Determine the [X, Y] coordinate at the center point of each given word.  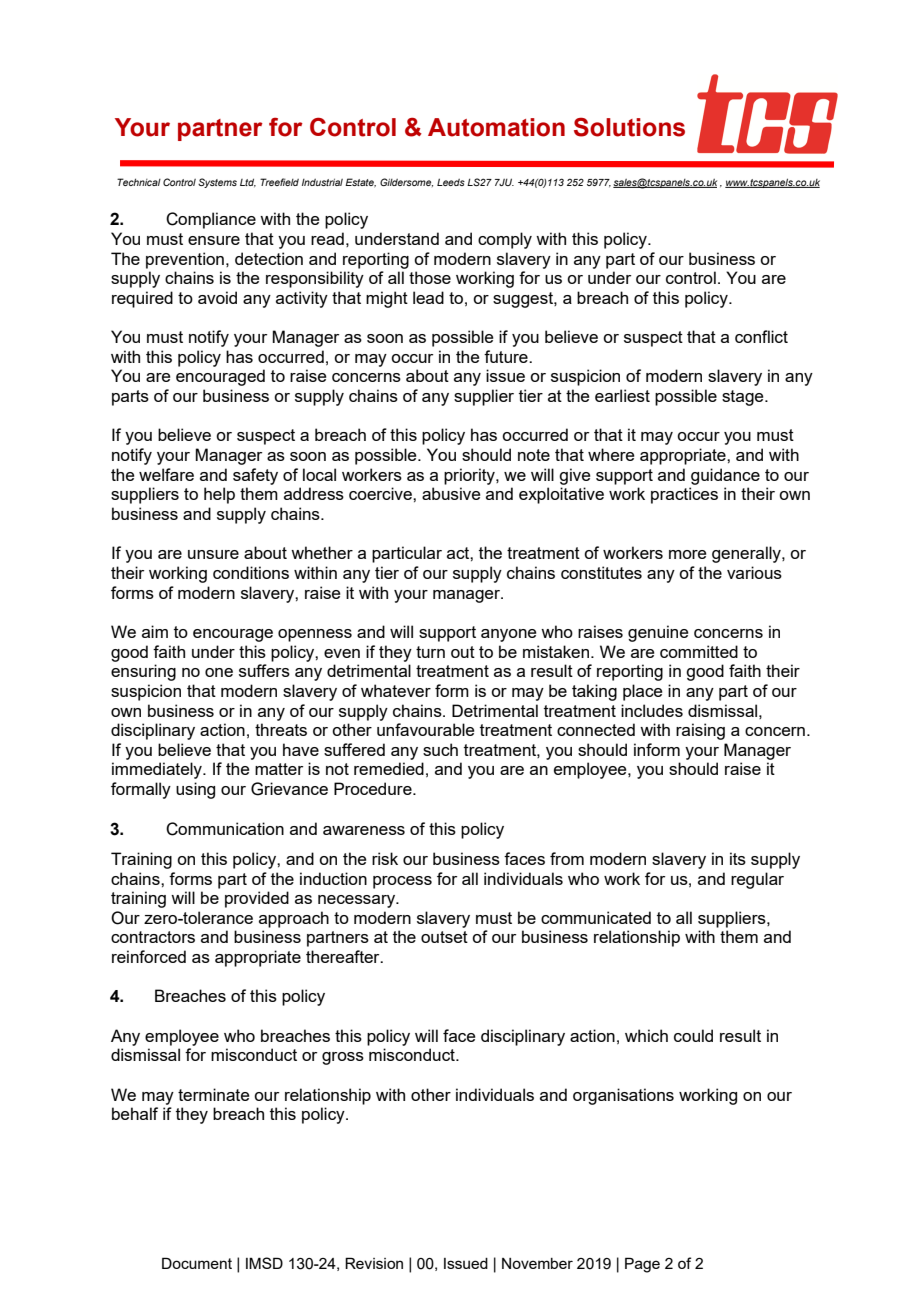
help [219, 495]
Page [642, 1265]
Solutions [629, 127]
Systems [217, 183]
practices [684, 495]
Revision [374, 1263]
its [738, 858]
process [402, 882]
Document [197, 1263]
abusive [451, 493]
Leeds [451, 182]
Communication [225, 829]
